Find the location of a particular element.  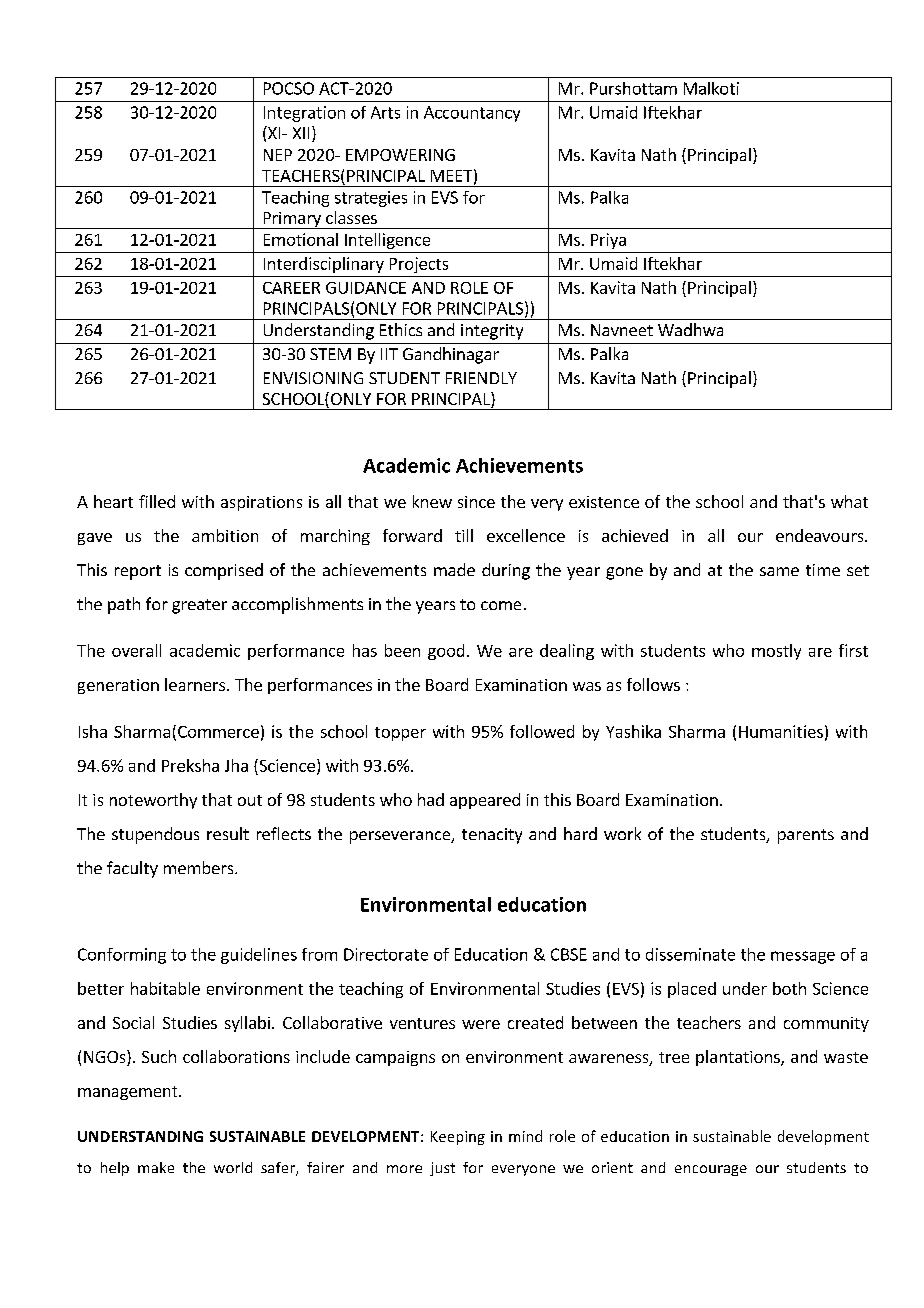

Humanities is located at coordinates (781, 731).
